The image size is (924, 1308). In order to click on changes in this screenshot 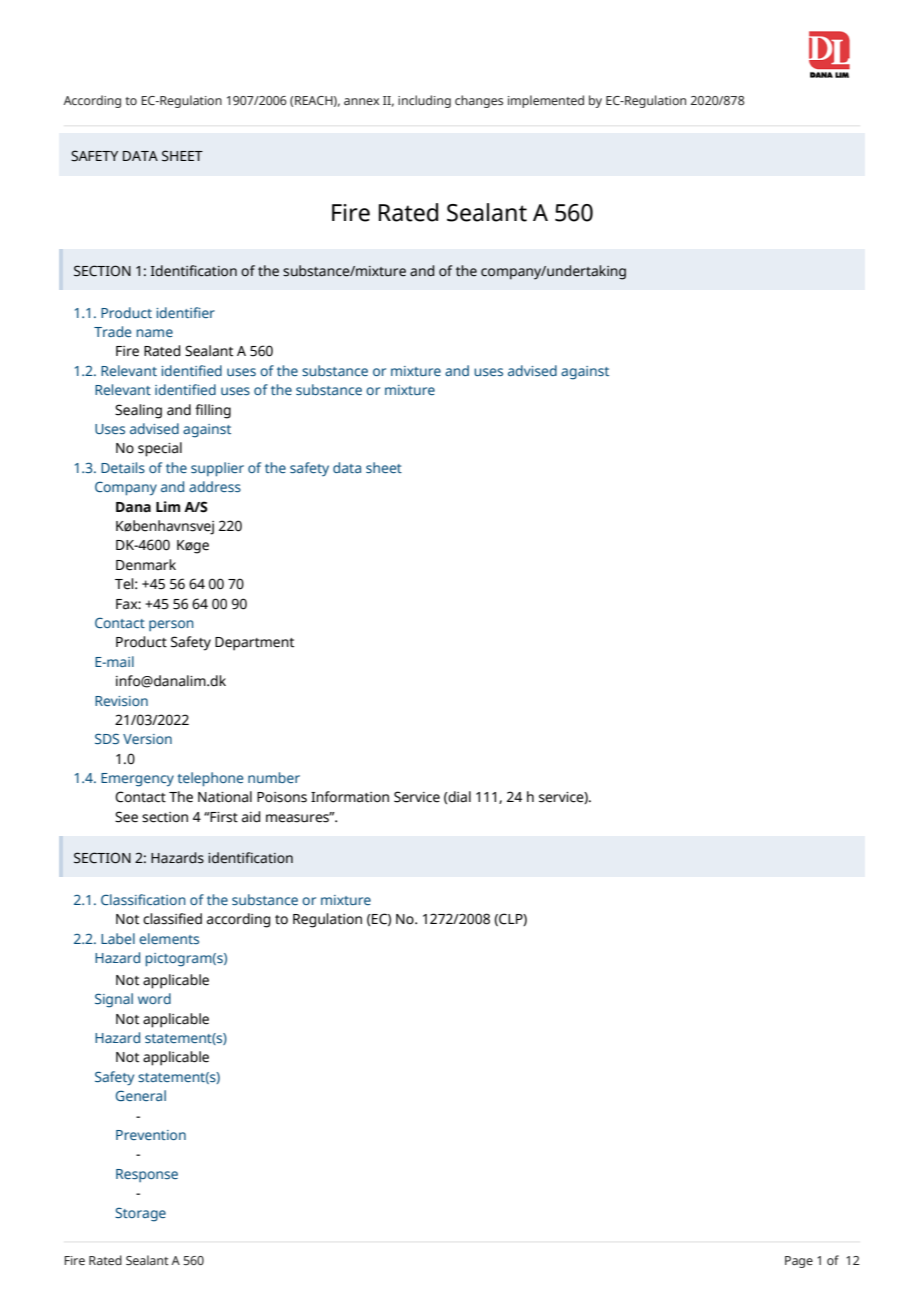, I will do `click(479, 101)`.
